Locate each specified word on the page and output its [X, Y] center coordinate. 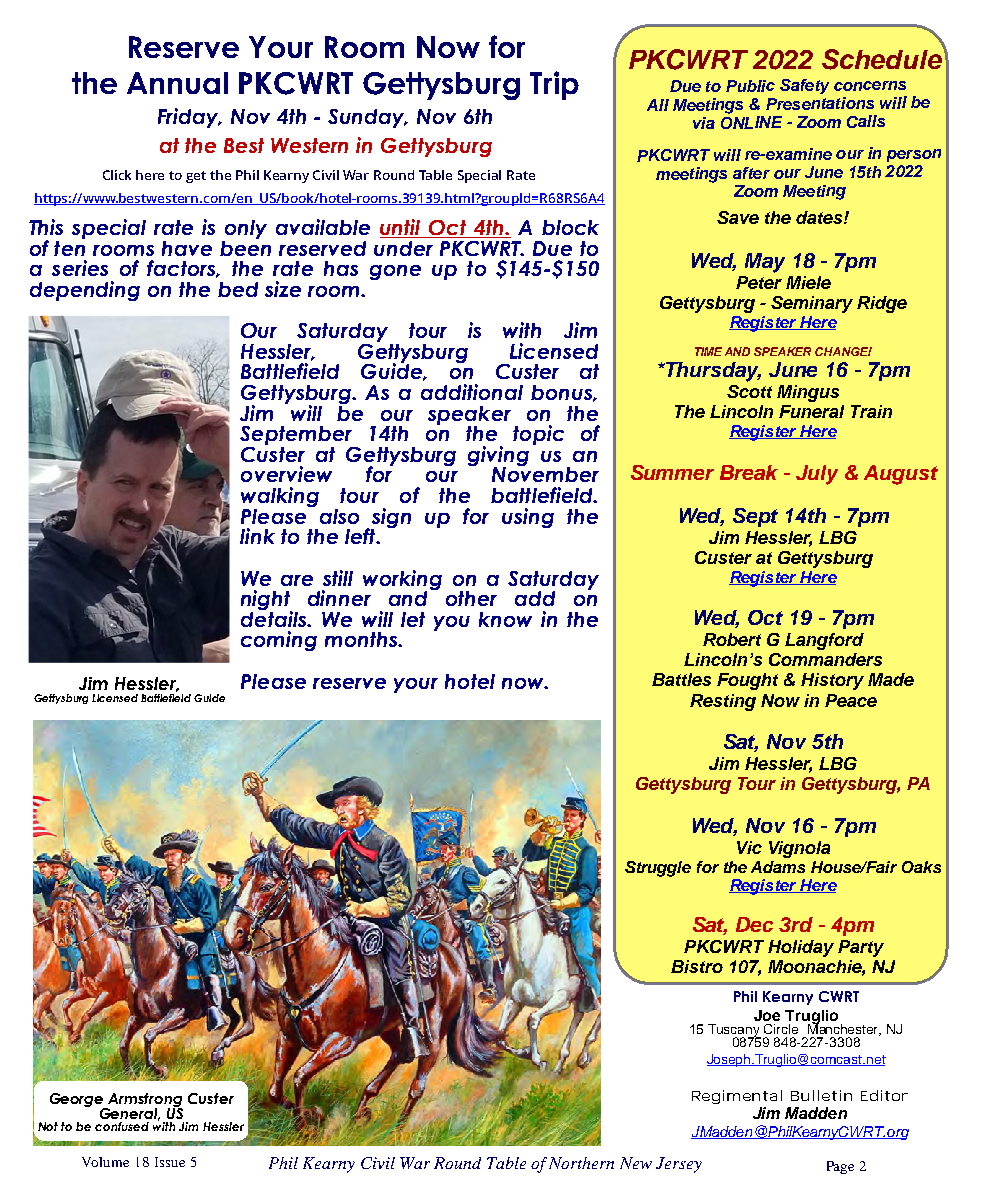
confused [122, 1126]
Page [840, 1167]
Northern [581, 1163]
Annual [177, 83]
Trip [554, 85]
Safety [804, 86]
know [505, 619]
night [267, 601]
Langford [824, 641]
